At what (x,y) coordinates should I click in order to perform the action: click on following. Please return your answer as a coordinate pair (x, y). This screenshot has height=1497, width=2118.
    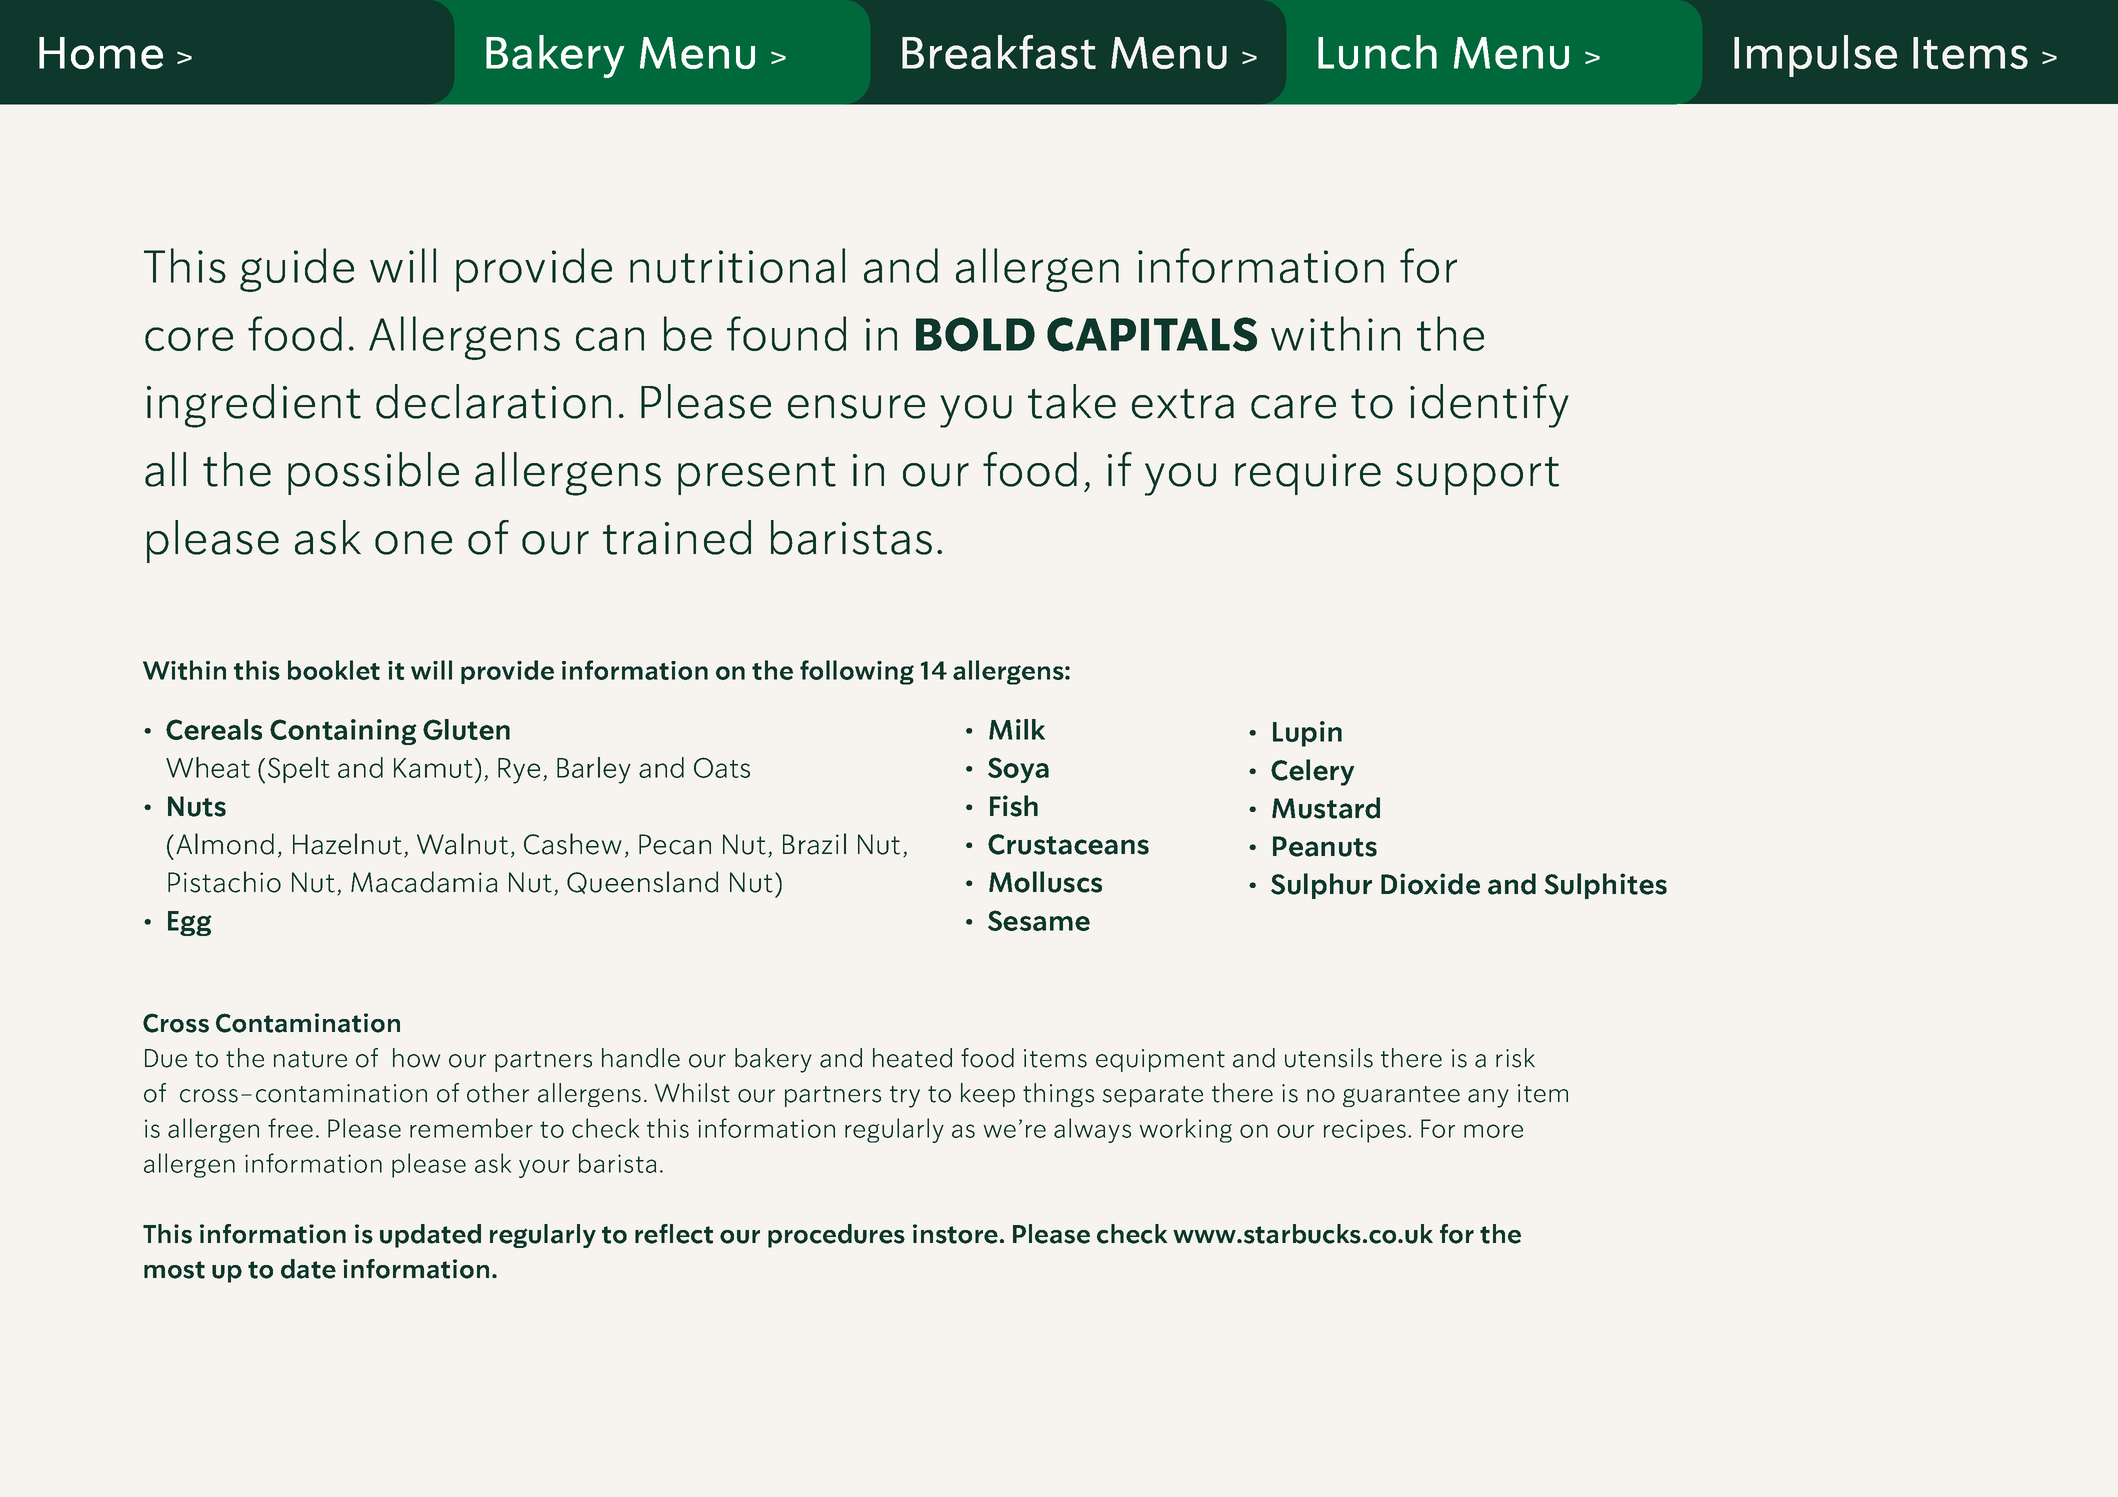
    Looking at the image, I should click on (857, 672).
